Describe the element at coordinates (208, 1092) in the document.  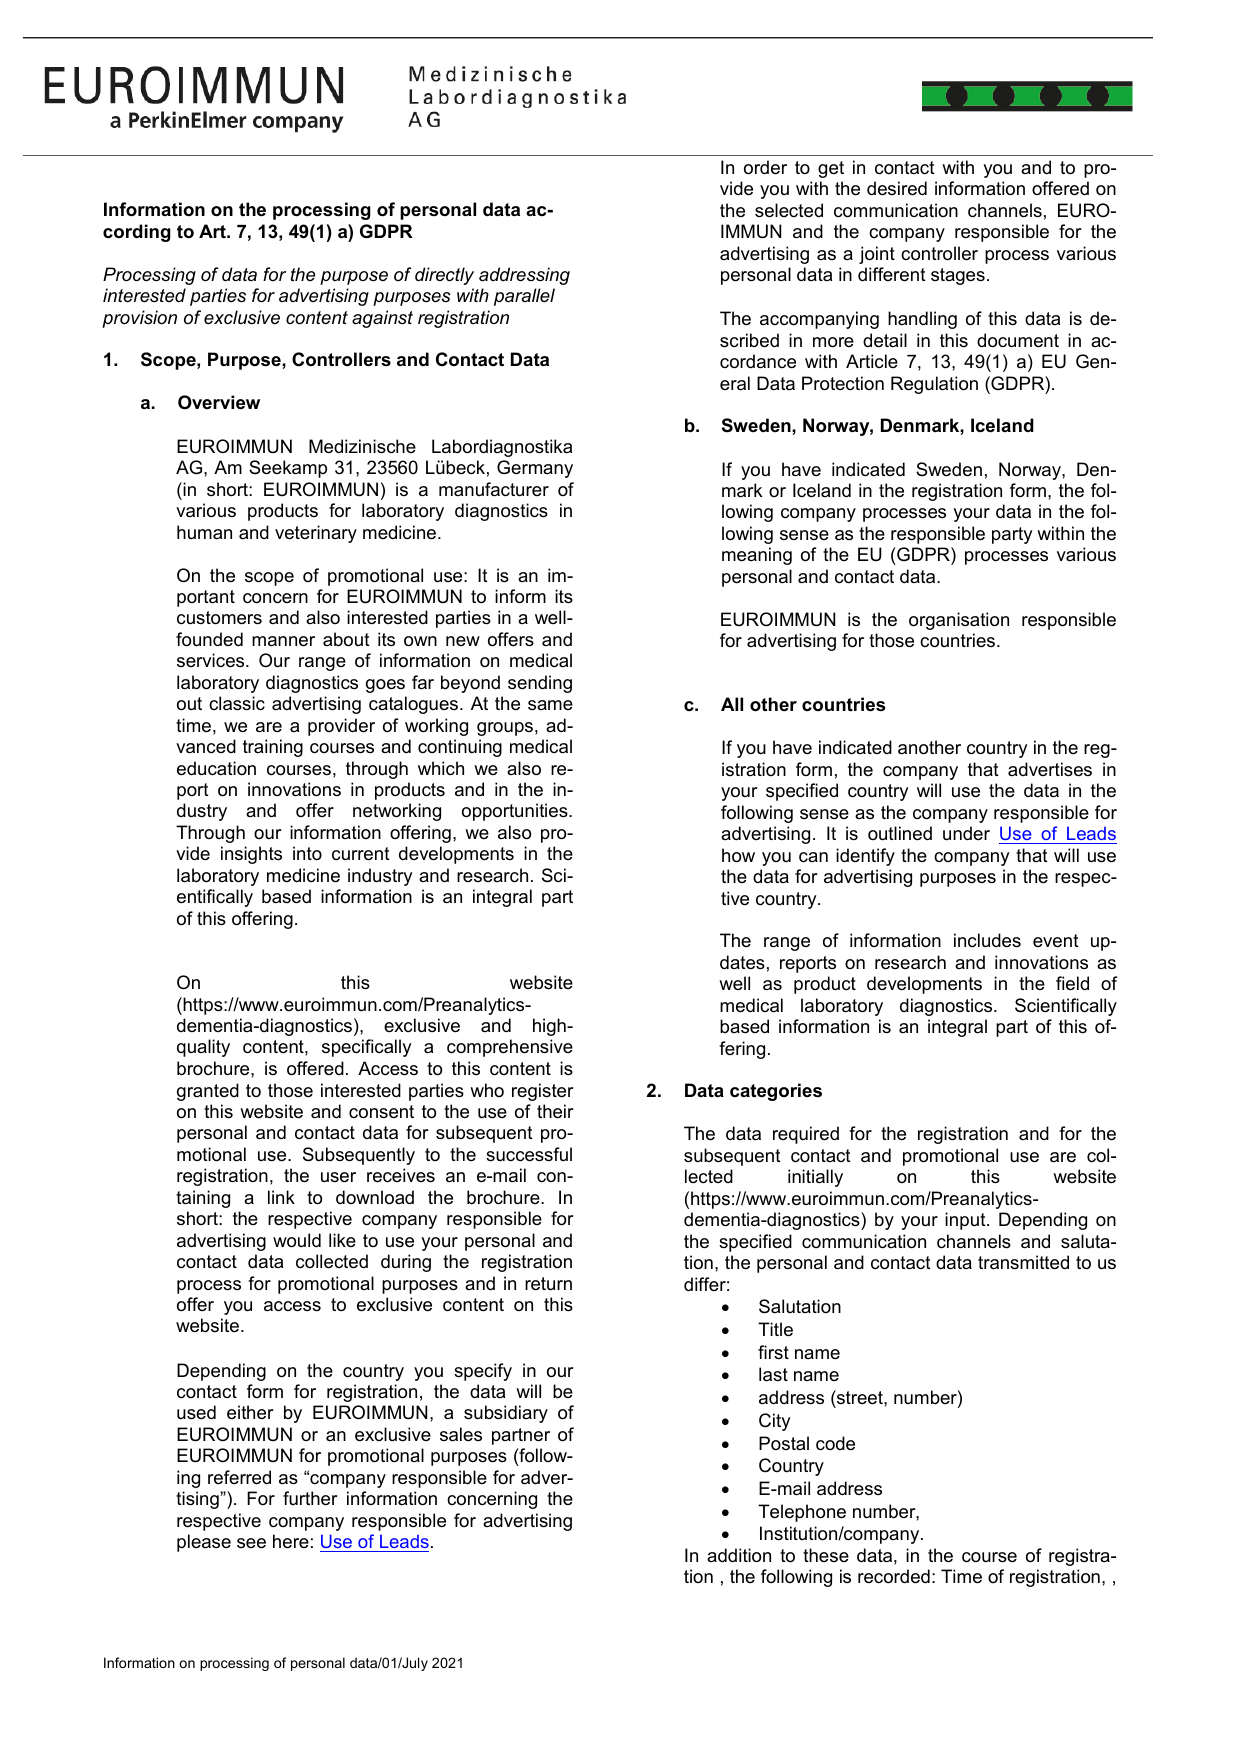
I see `granted` at that location.
